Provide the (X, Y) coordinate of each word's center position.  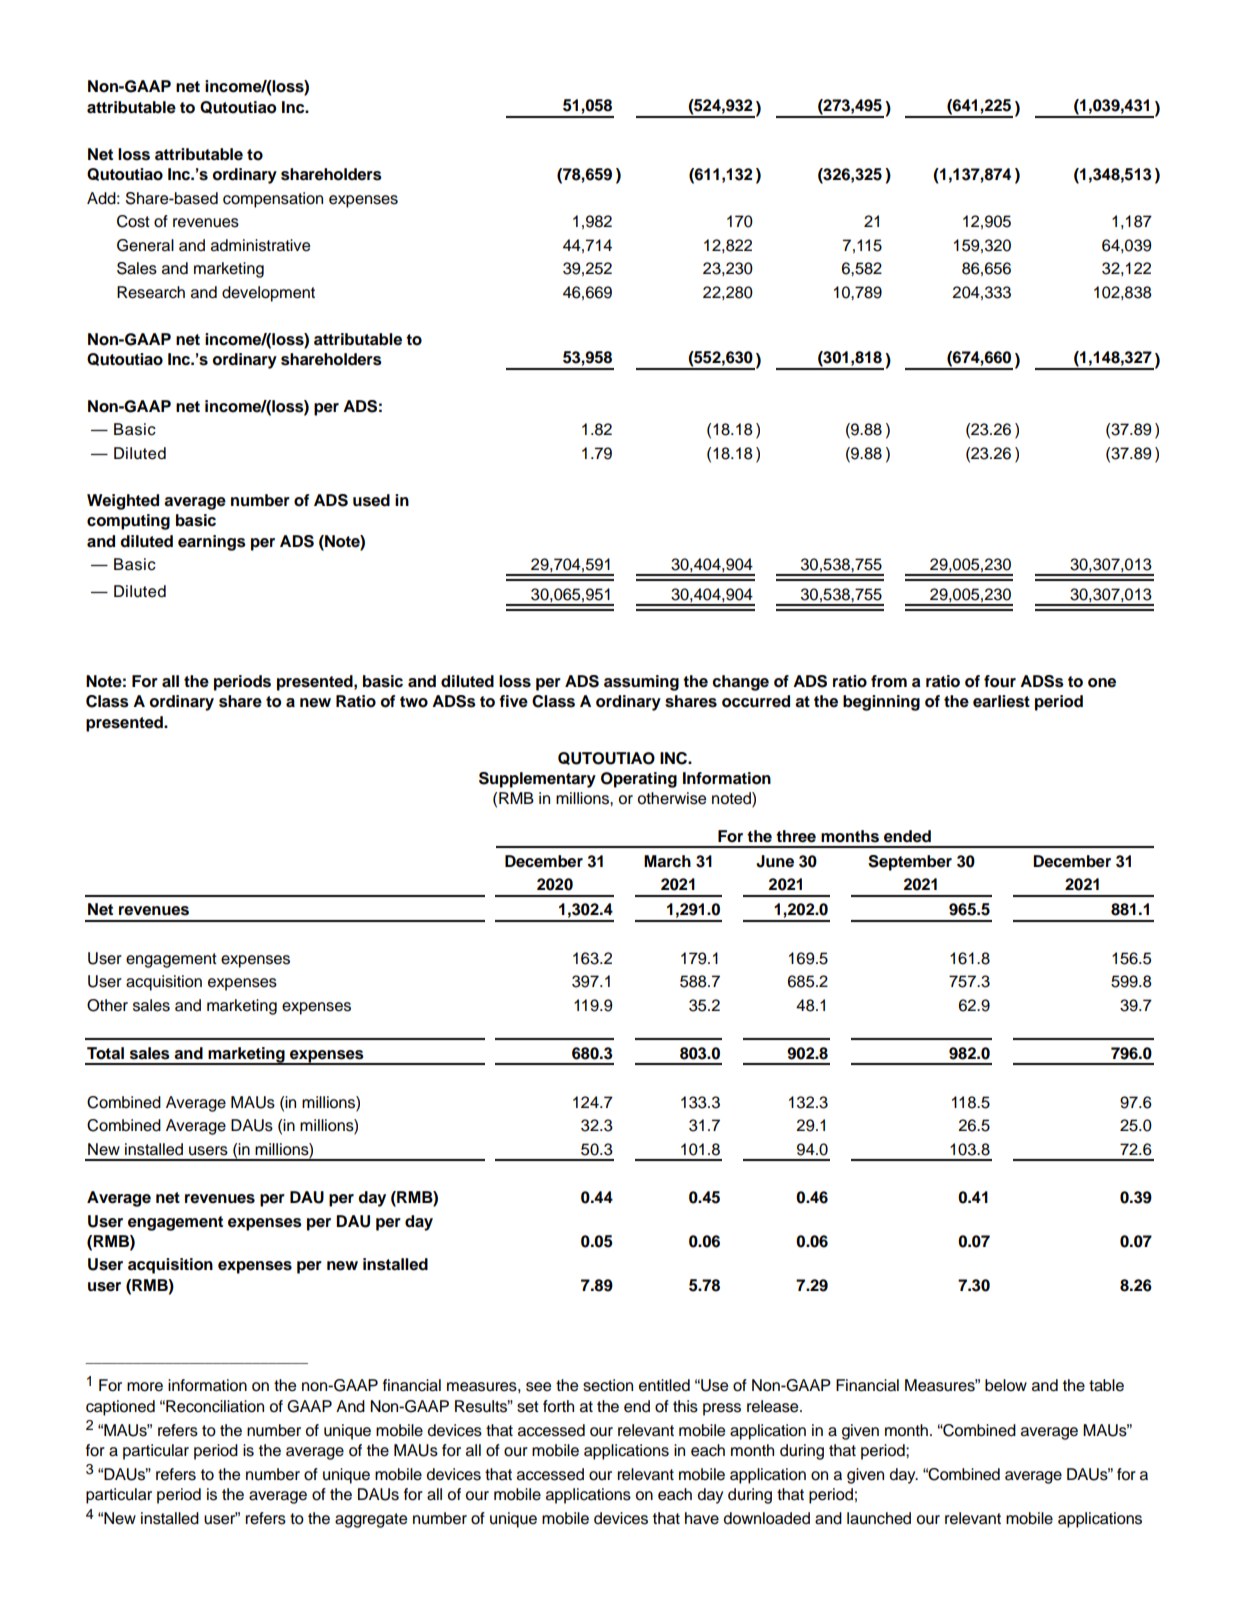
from (889, 681)
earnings (212, 543)
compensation (273, 200)
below (1006, 1385)
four (1000, 681)
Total (105, 1053)
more (145, 1387)
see (538, 1387)
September (910, 863)
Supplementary (537, 780)
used (371, 500)
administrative (260, 245)
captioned (120, 1408)
